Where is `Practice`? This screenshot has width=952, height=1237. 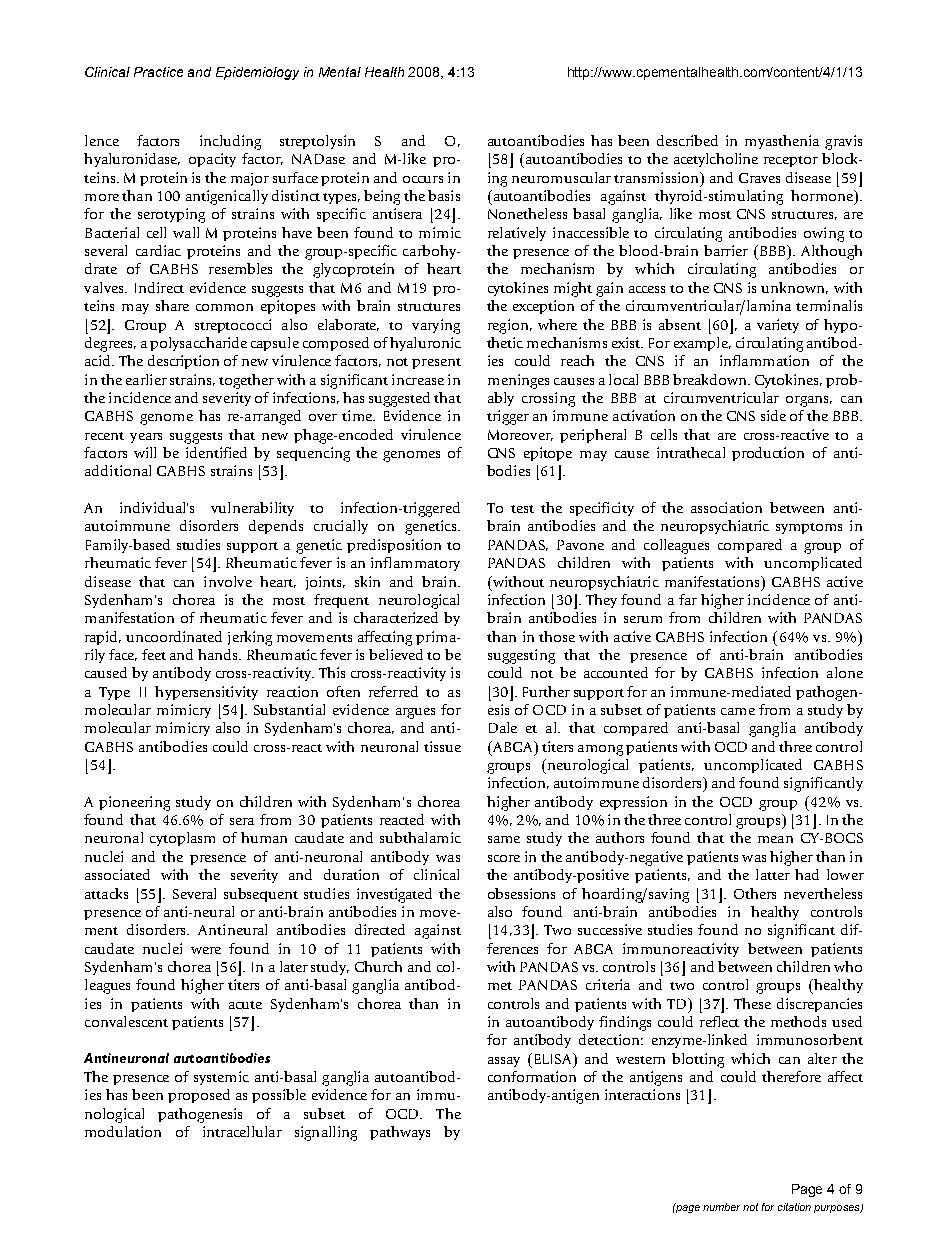 Practice is located at coordinates (158, 72).
